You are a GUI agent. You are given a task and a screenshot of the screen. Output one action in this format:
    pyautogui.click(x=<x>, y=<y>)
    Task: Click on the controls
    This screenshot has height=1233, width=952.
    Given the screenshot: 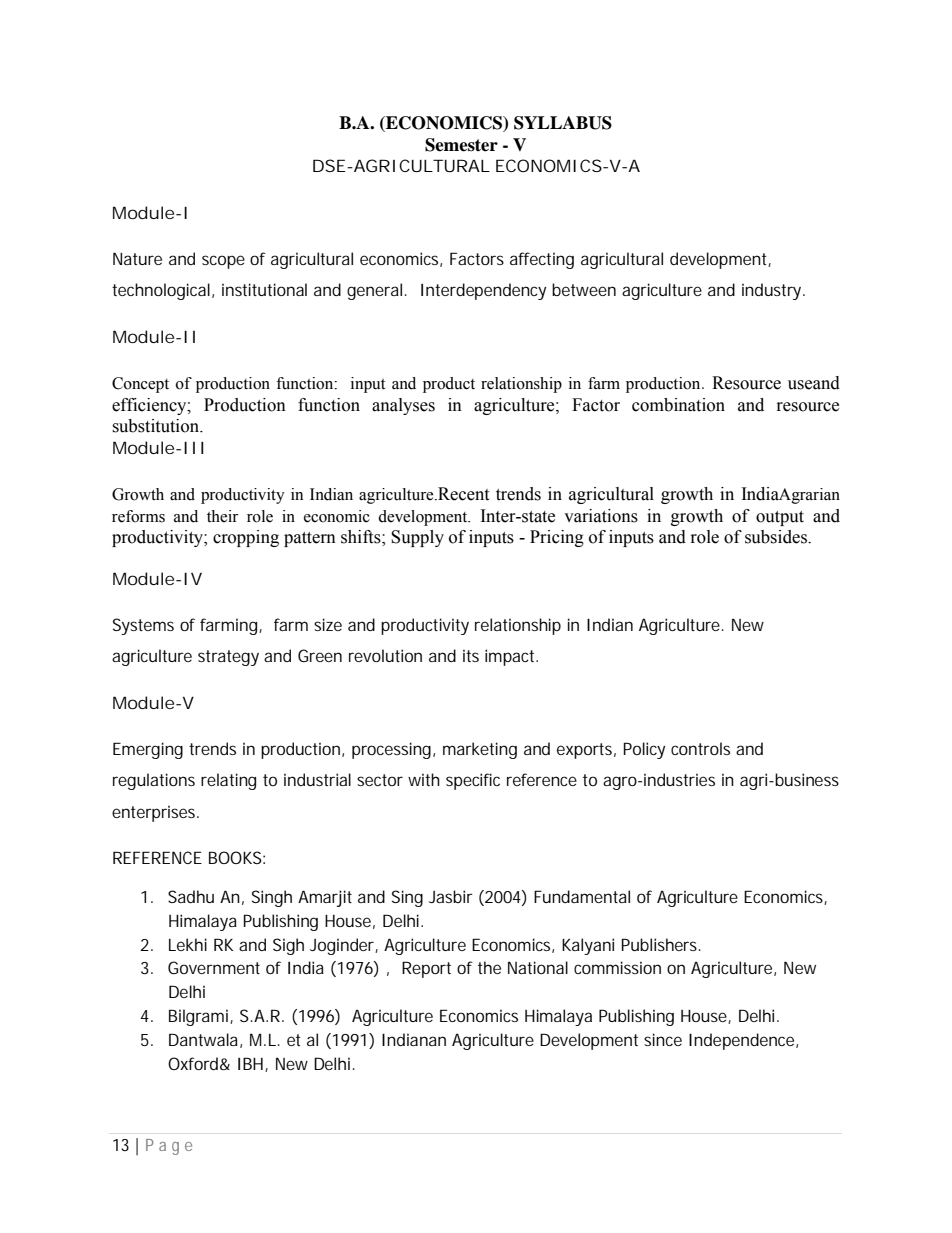 What is the action you would take?
    pyautogui.click(x=700, y=748)
